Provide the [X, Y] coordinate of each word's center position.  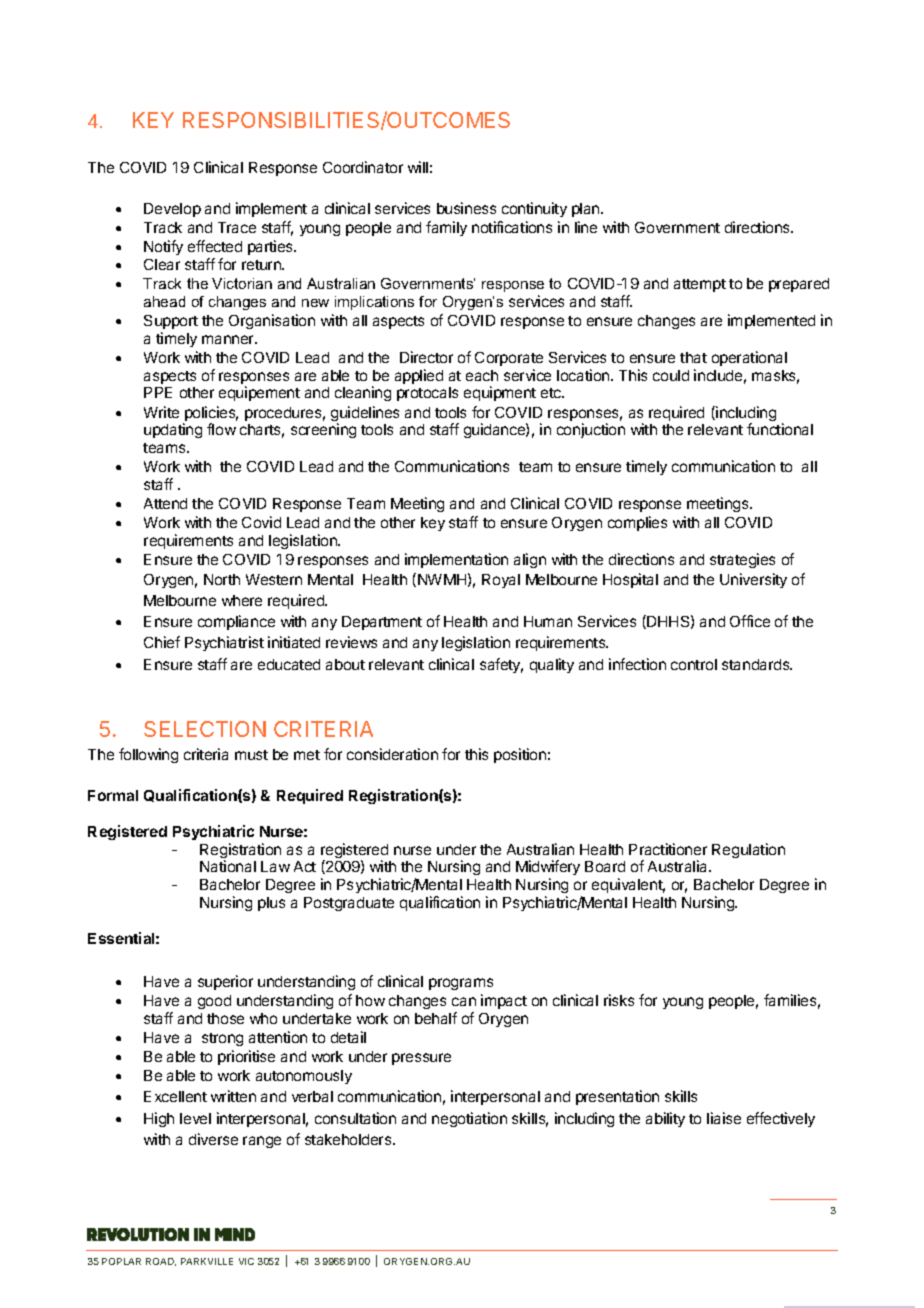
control [694, 664]
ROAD [161, 1262]
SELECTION [205, 729]
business [466, 208]
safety [501, 665]
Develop [172, 210]
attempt [700, 285]
